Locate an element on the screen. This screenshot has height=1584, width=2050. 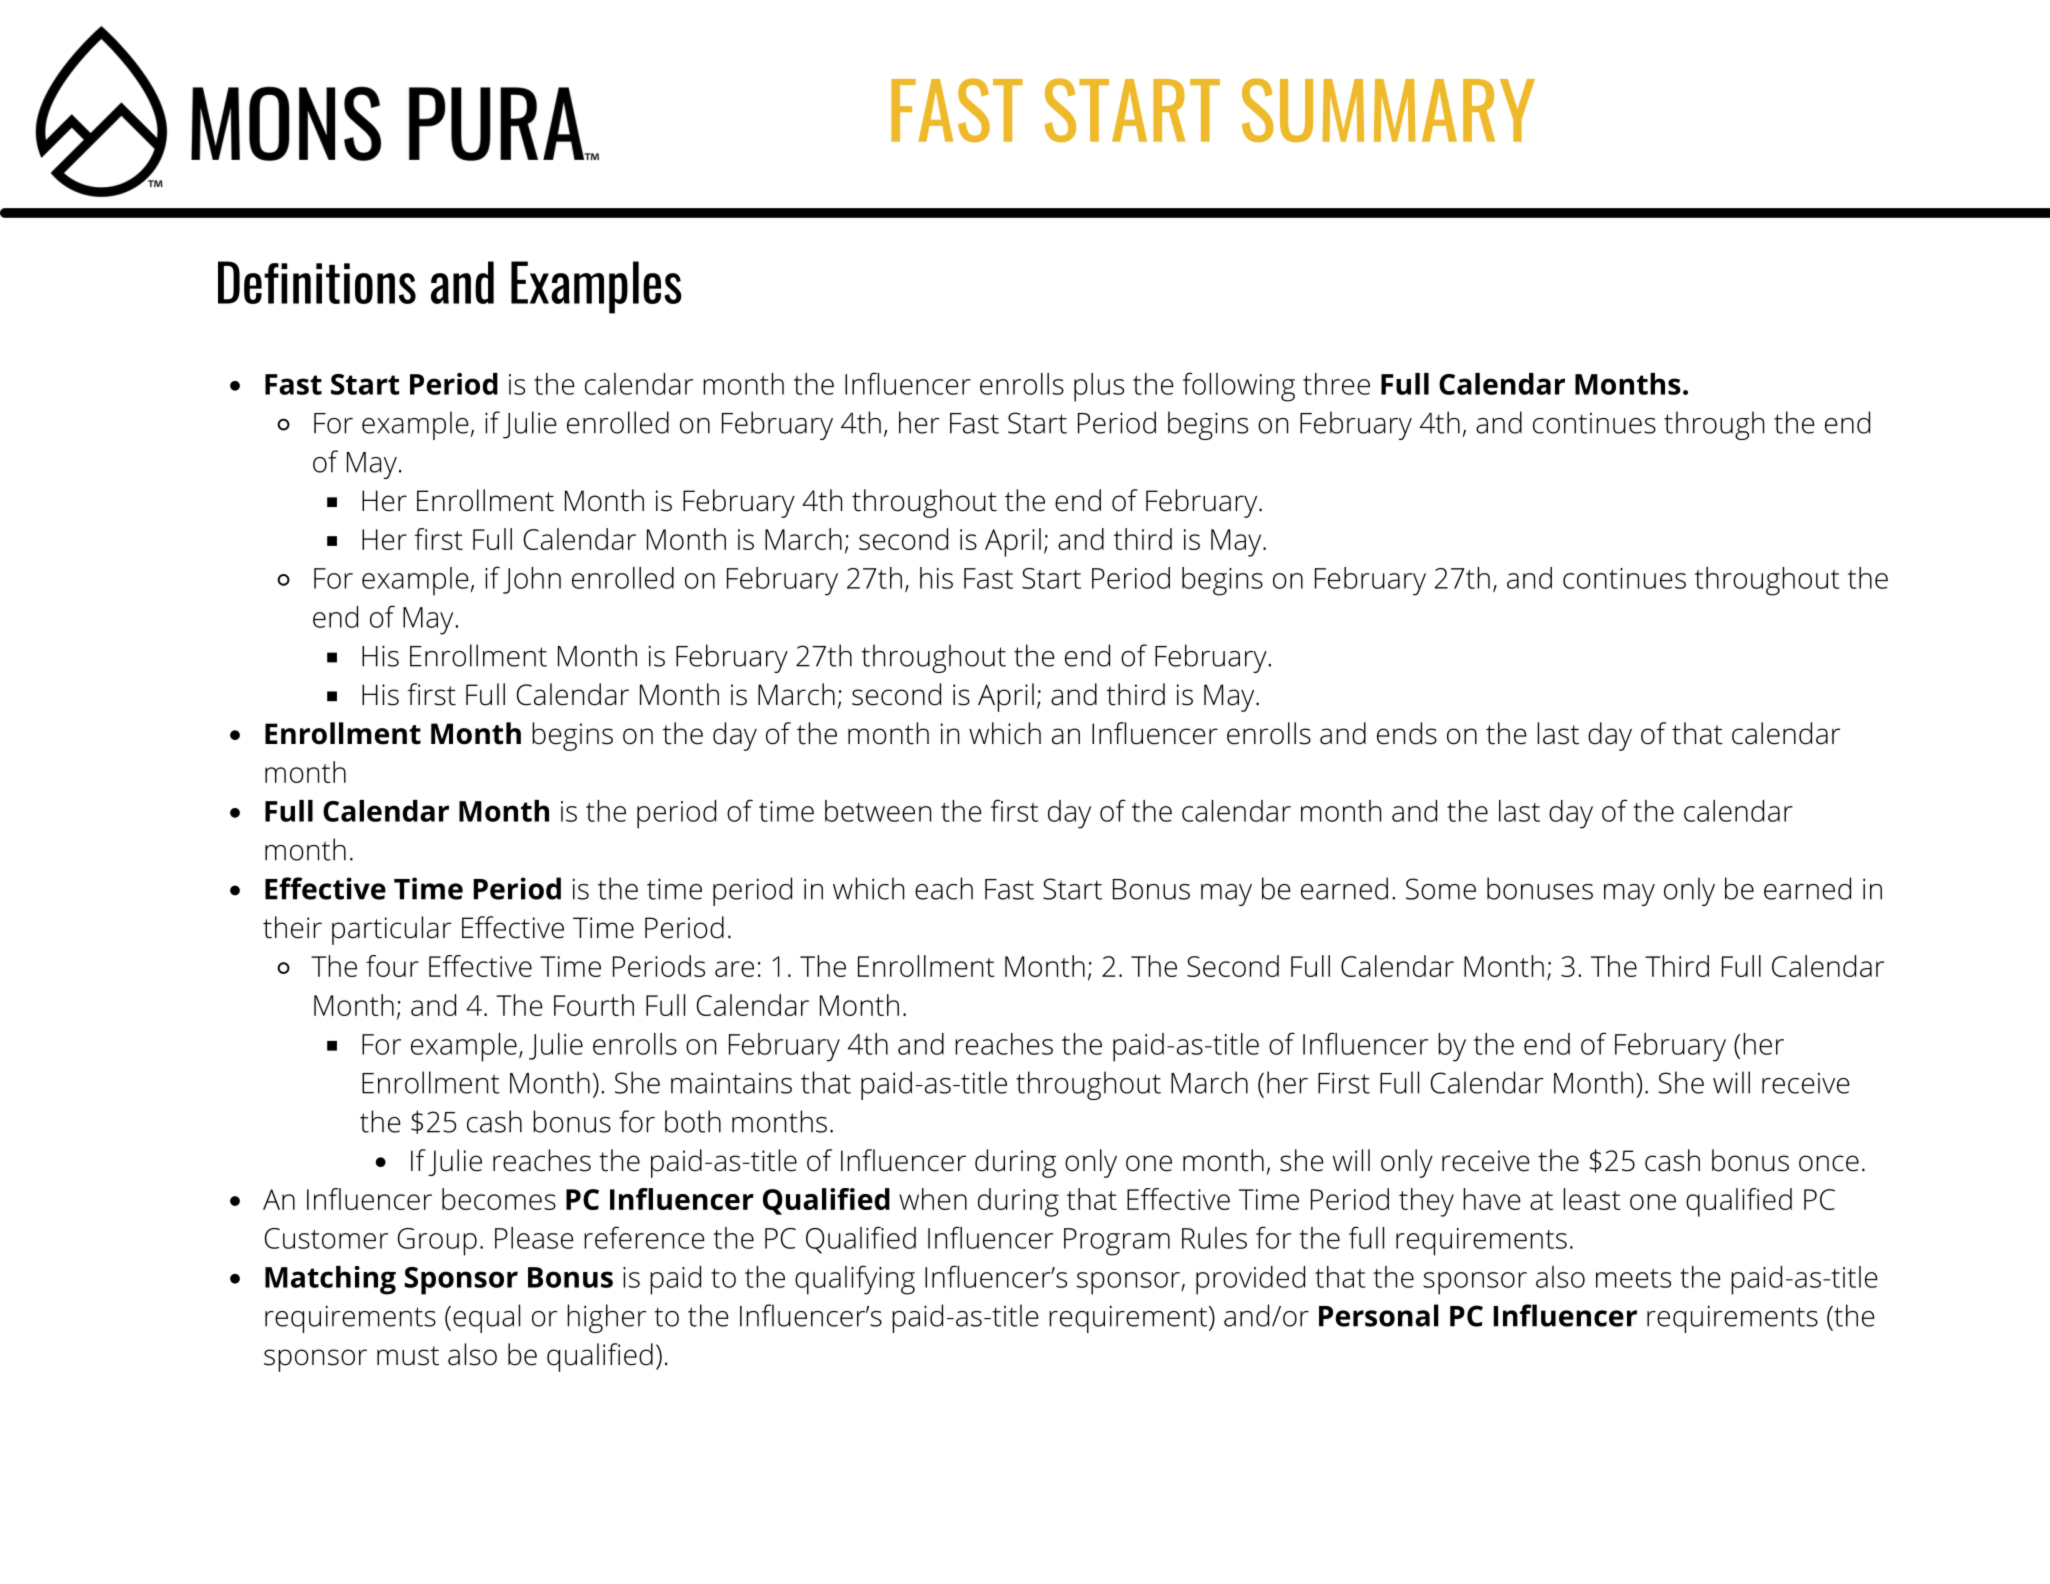
ends is located at coordinates (1407, 733).
